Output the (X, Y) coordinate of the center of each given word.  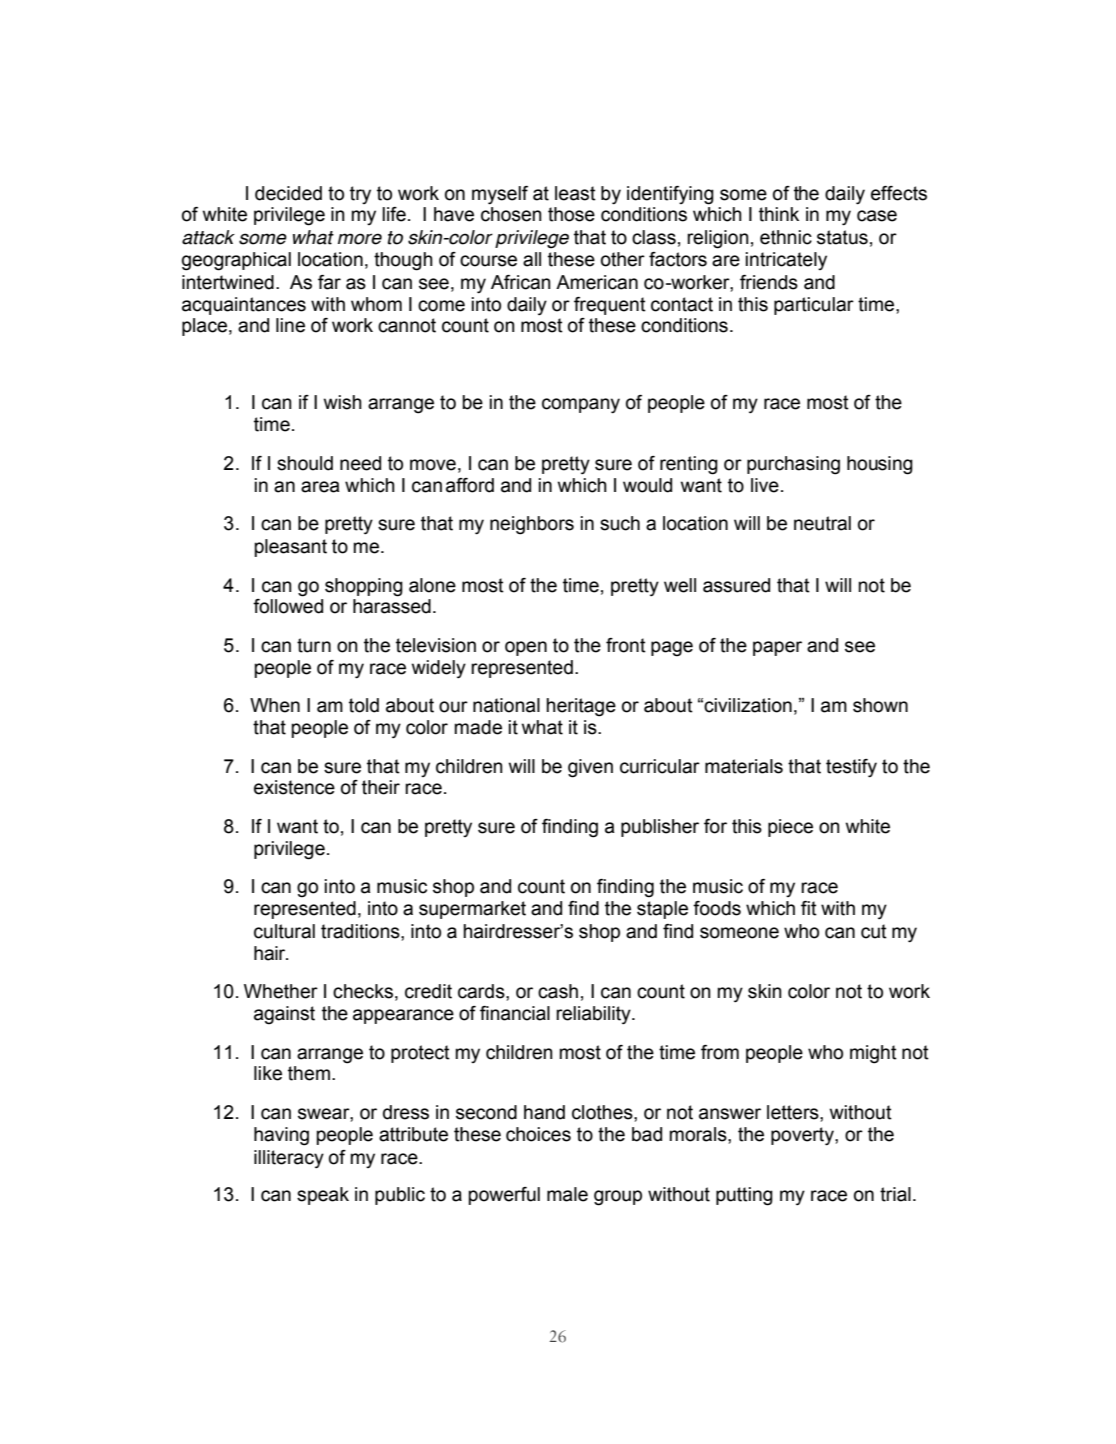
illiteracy (289, 1159)
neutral (822, 523)
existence (294, 787)
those (571, 214)
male (567, 1194)
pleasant (290, 548)
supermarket (472, 910)
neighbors (532, 525)
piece (790, 828)
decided (288, 193)
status (842, 237)
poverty (803, 1136)
